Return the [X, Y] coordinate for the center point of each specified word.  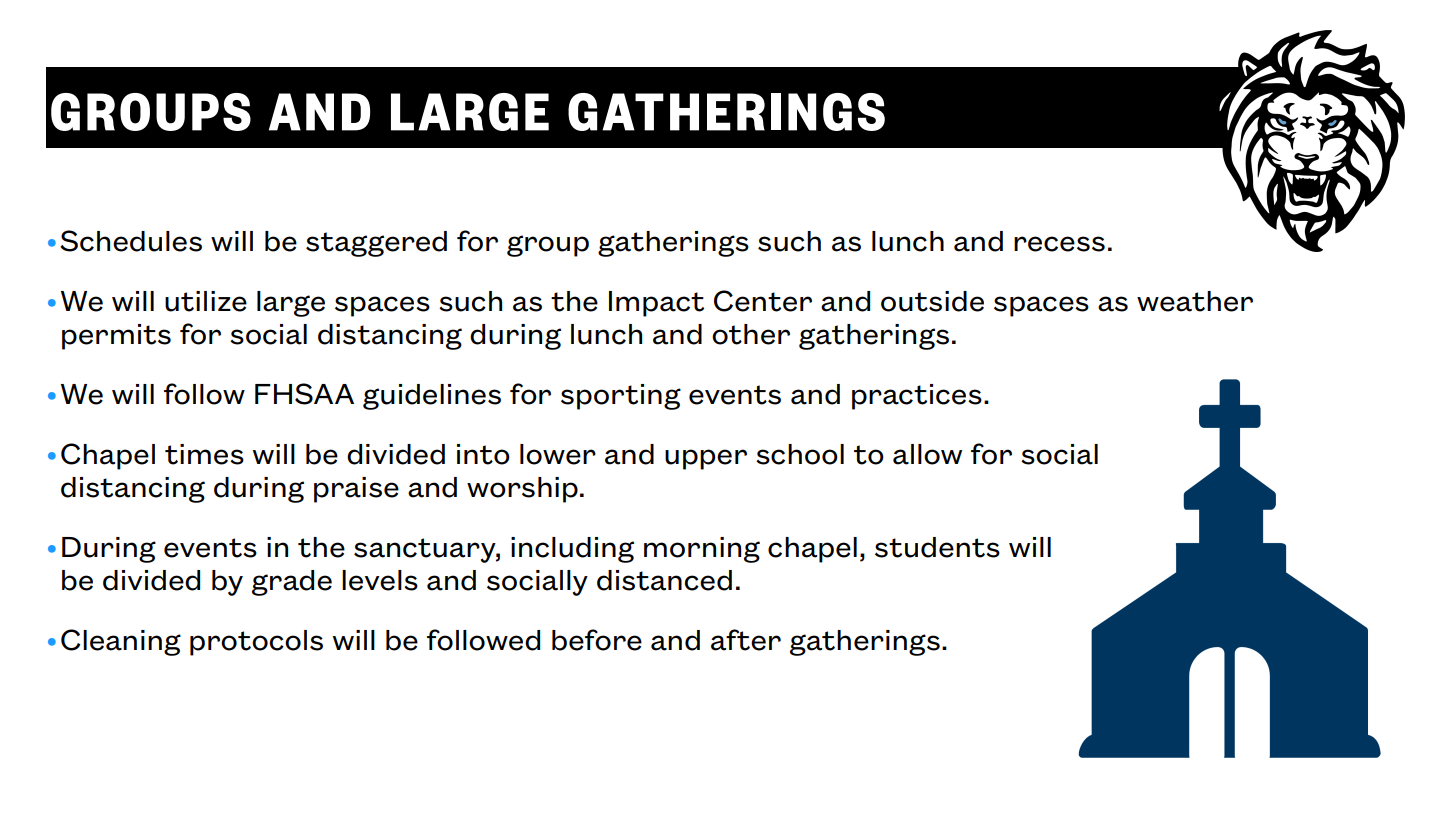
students [937, 547]
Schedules [131, 241]
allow [927, 454]
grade [292, 583]
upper [706, 459]
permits [116, 337]
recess [1059, 244]
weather [1195, 301]
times [204, 454]
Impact [656, 304]
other [751, 334]
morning [702, 550]
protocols [256, 643]
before [597, 640]
